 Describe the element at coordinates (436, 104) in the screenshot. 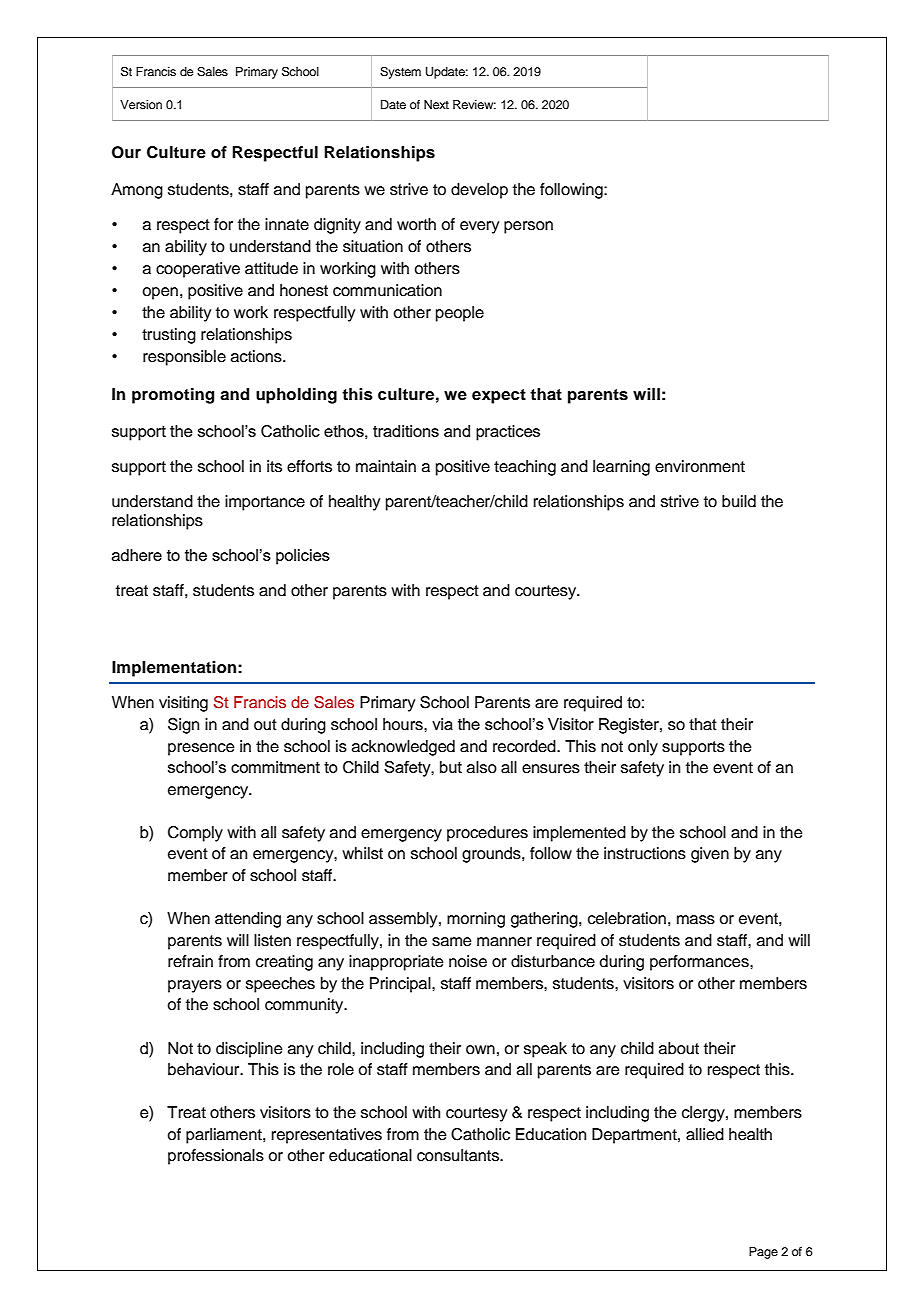

I see `Next` at that location.
